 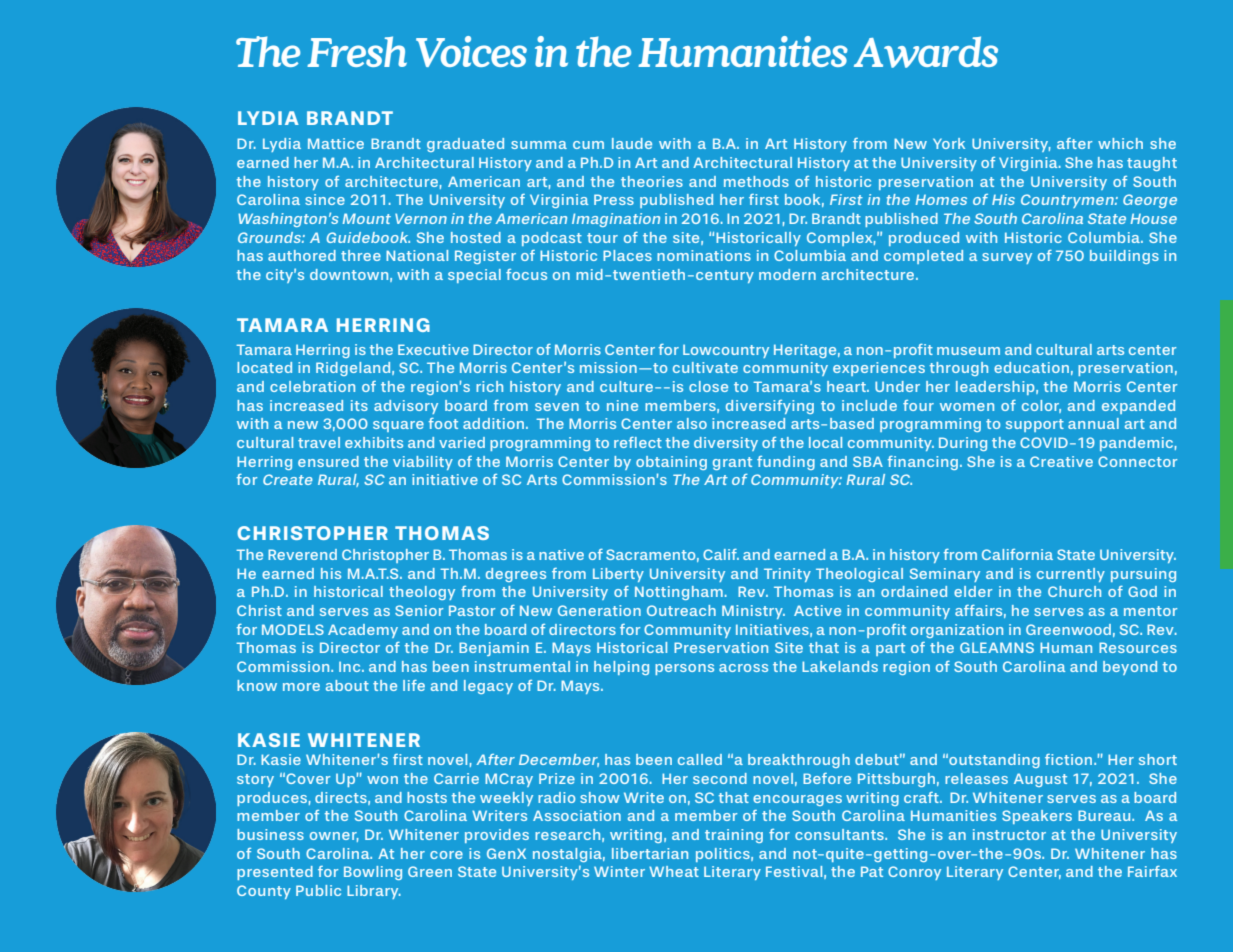 What do you see at coordinates (357, 51) in the image?
I see `Fresh` at bounding box center [357, 51].
